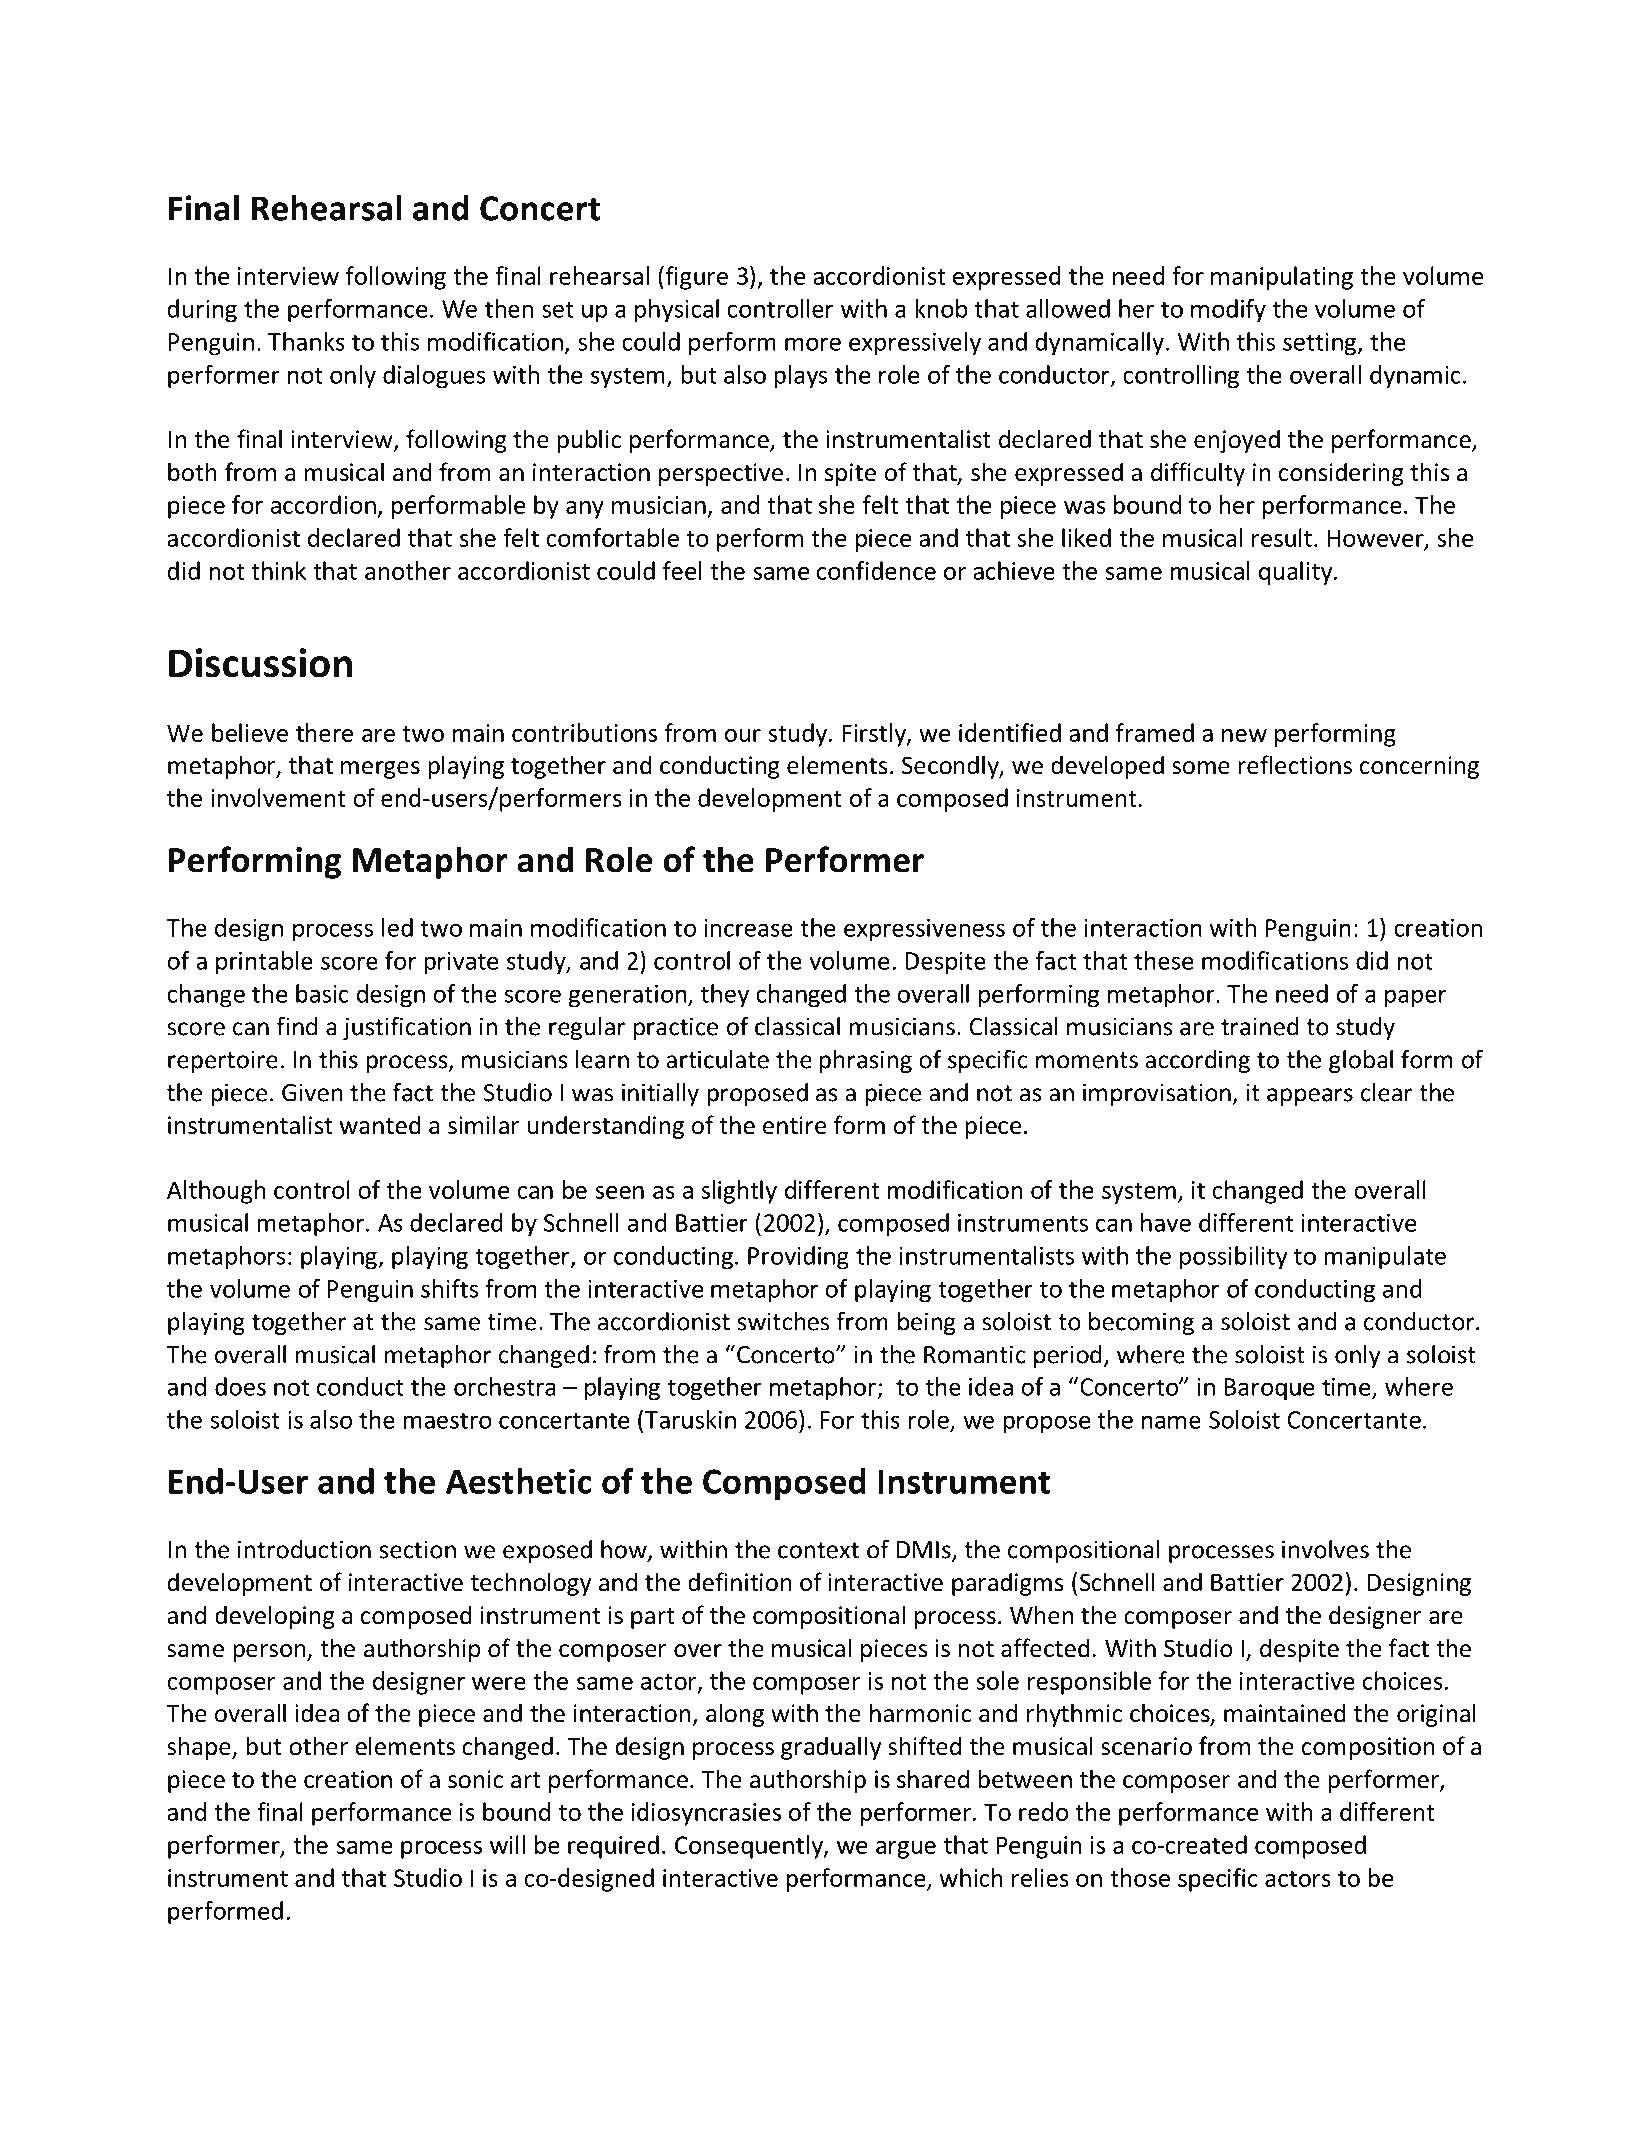 This image has height=2130, width=1646. I want to click on Consequently, so click(750, 1847).
